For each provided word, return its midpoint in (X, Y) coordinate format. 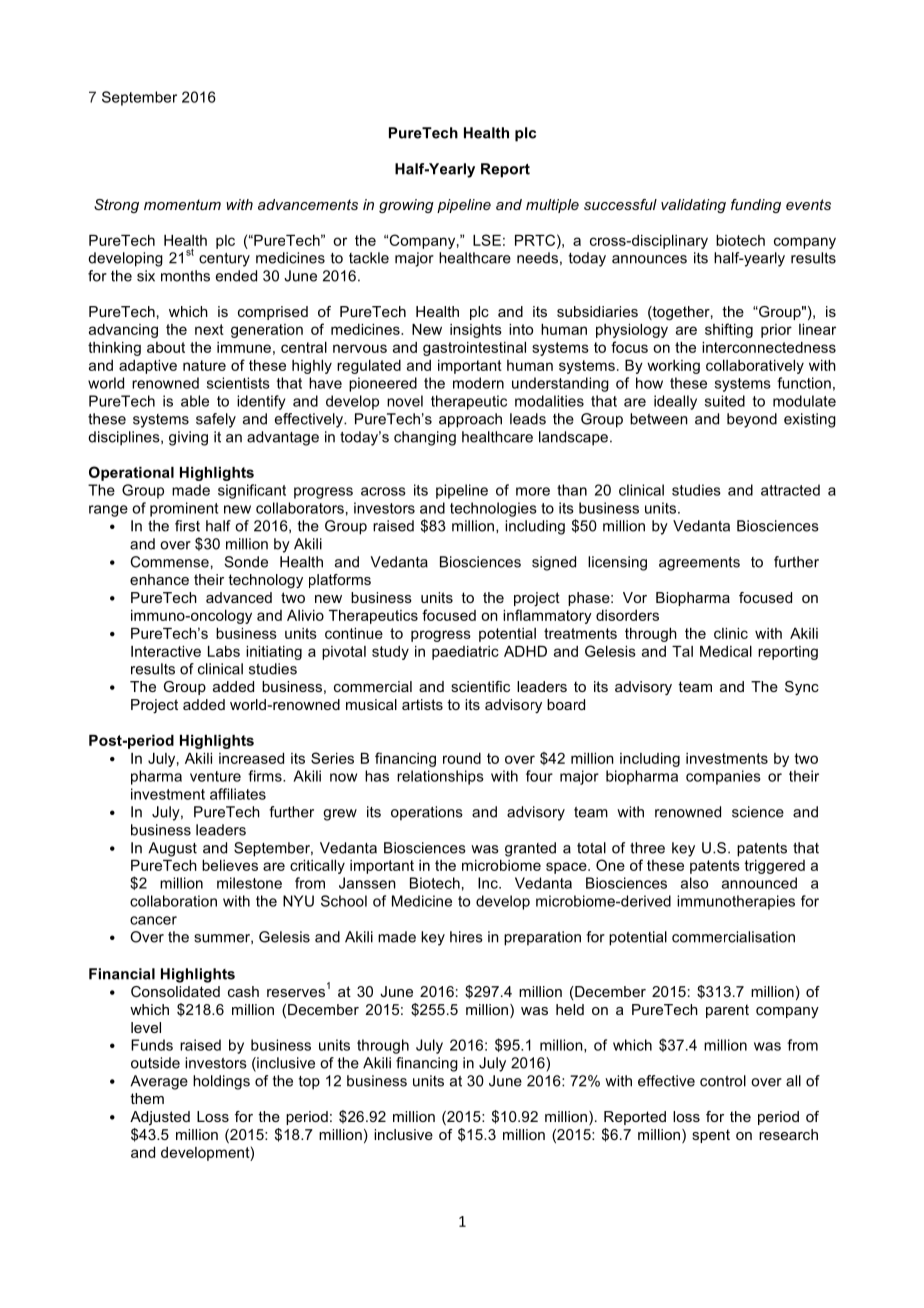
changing (425, 438)
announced (759, 883)
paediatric (465, 653)
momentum (182, 204)
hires (466, 937)
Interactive (166, 651)
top (309, 1083)
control (723, 1081)
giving (188, 438)
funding (756, 206)
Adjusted (160, 1118)
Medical (726, 651)
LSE (487, 240)
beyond (752, 420)
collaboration (173, 901)
